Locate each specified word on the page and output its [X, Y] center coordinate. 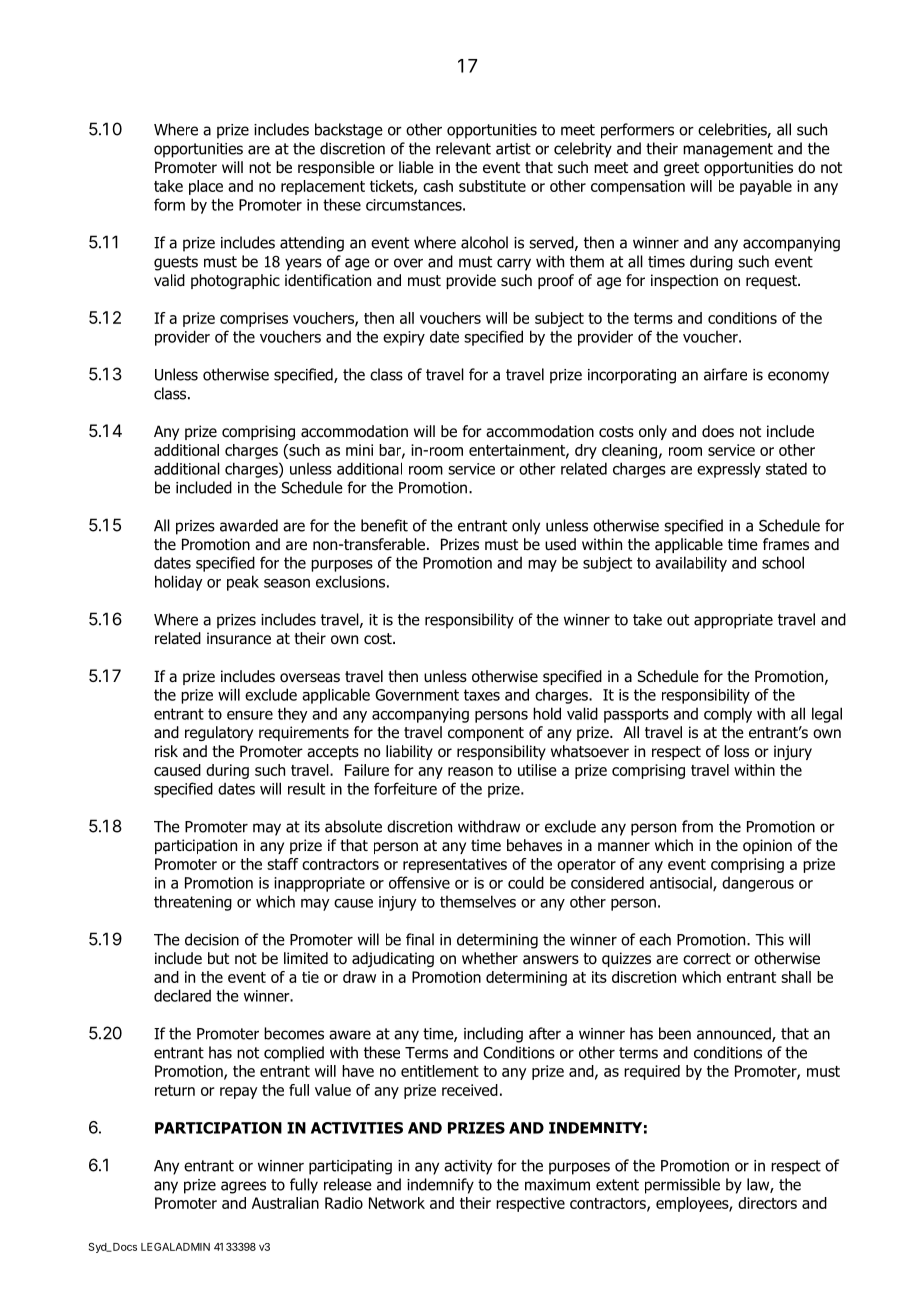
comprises [254, 319]
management [728, 150]
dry [586, 451]
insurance [239, 638]
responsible [336, 168]
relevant [463, 148]
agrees [243, 1187]
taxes [482, 695]
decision [212, 939]
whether [490, 958]
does [718, 431]
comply [728, 715]
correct [707, 959]
